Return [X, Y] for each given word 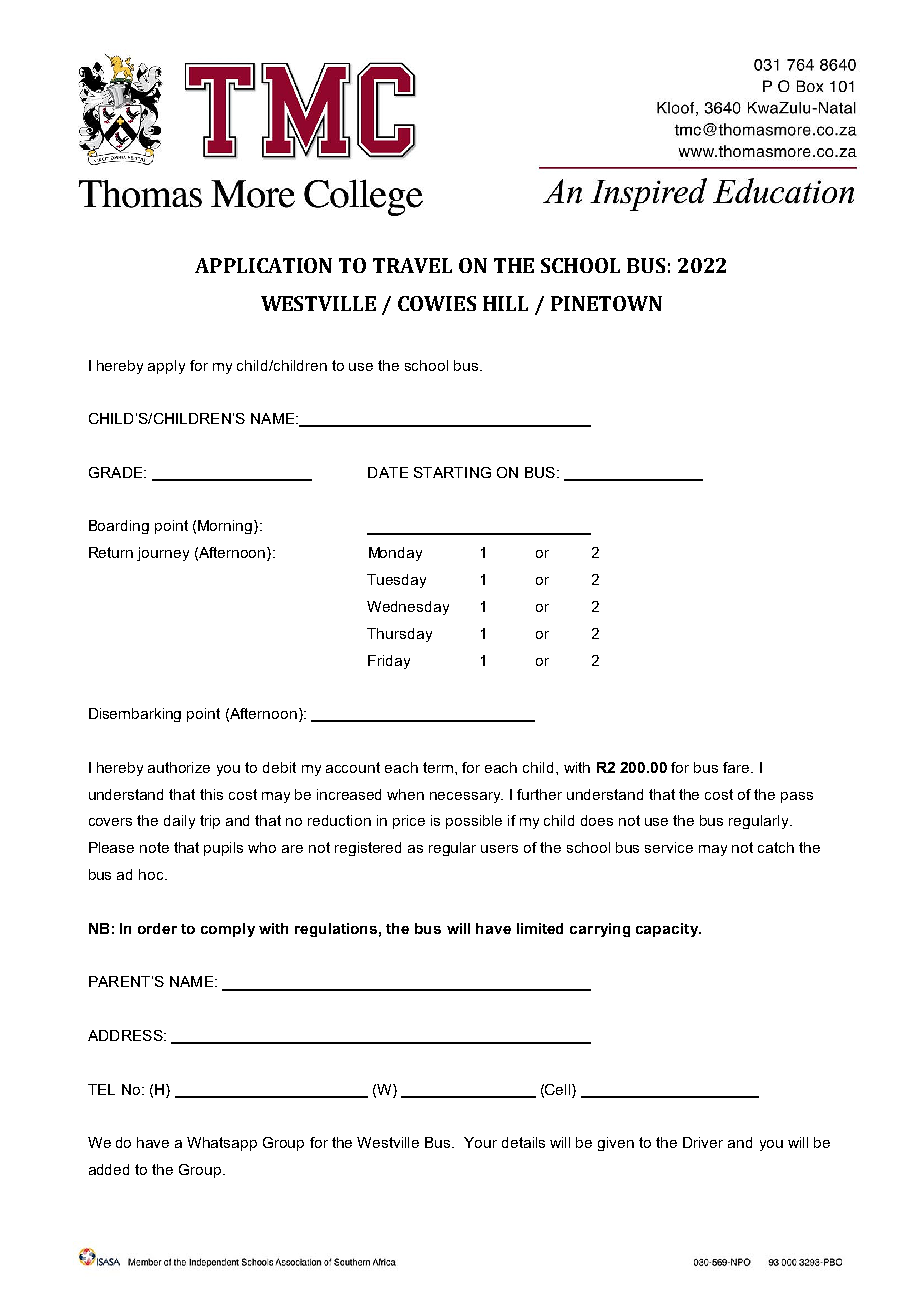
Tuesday [396, 581]
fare [737, 767]
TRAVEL [412, 265]
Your [480, 1142]
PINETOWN [606, 303]
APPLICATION [263, 265]
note [154, 847]
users [499, 849]
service [669, 847]
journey [163, 554]
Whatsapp [222, 1144]
